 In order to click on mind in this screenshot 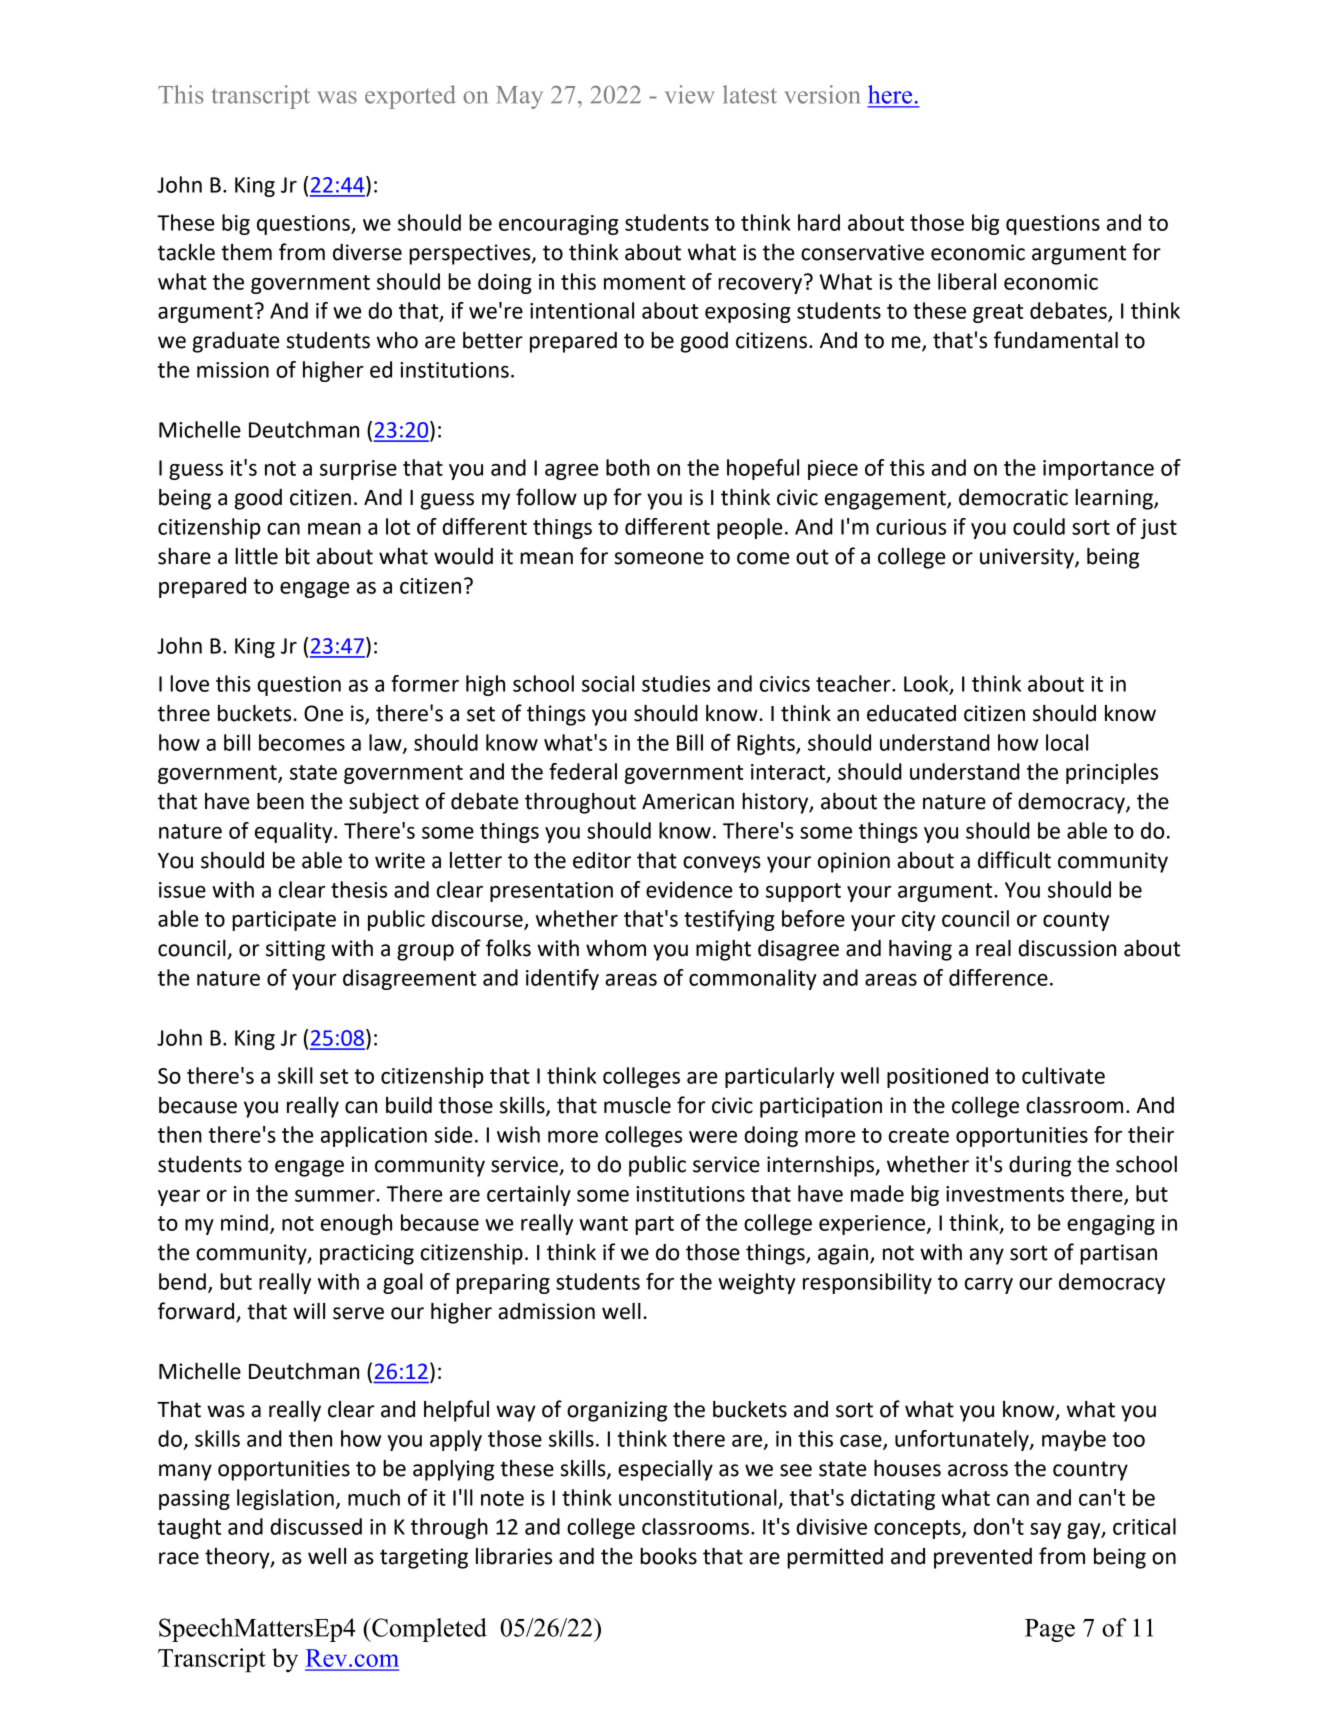, I will do `click(244, 1222)`.
